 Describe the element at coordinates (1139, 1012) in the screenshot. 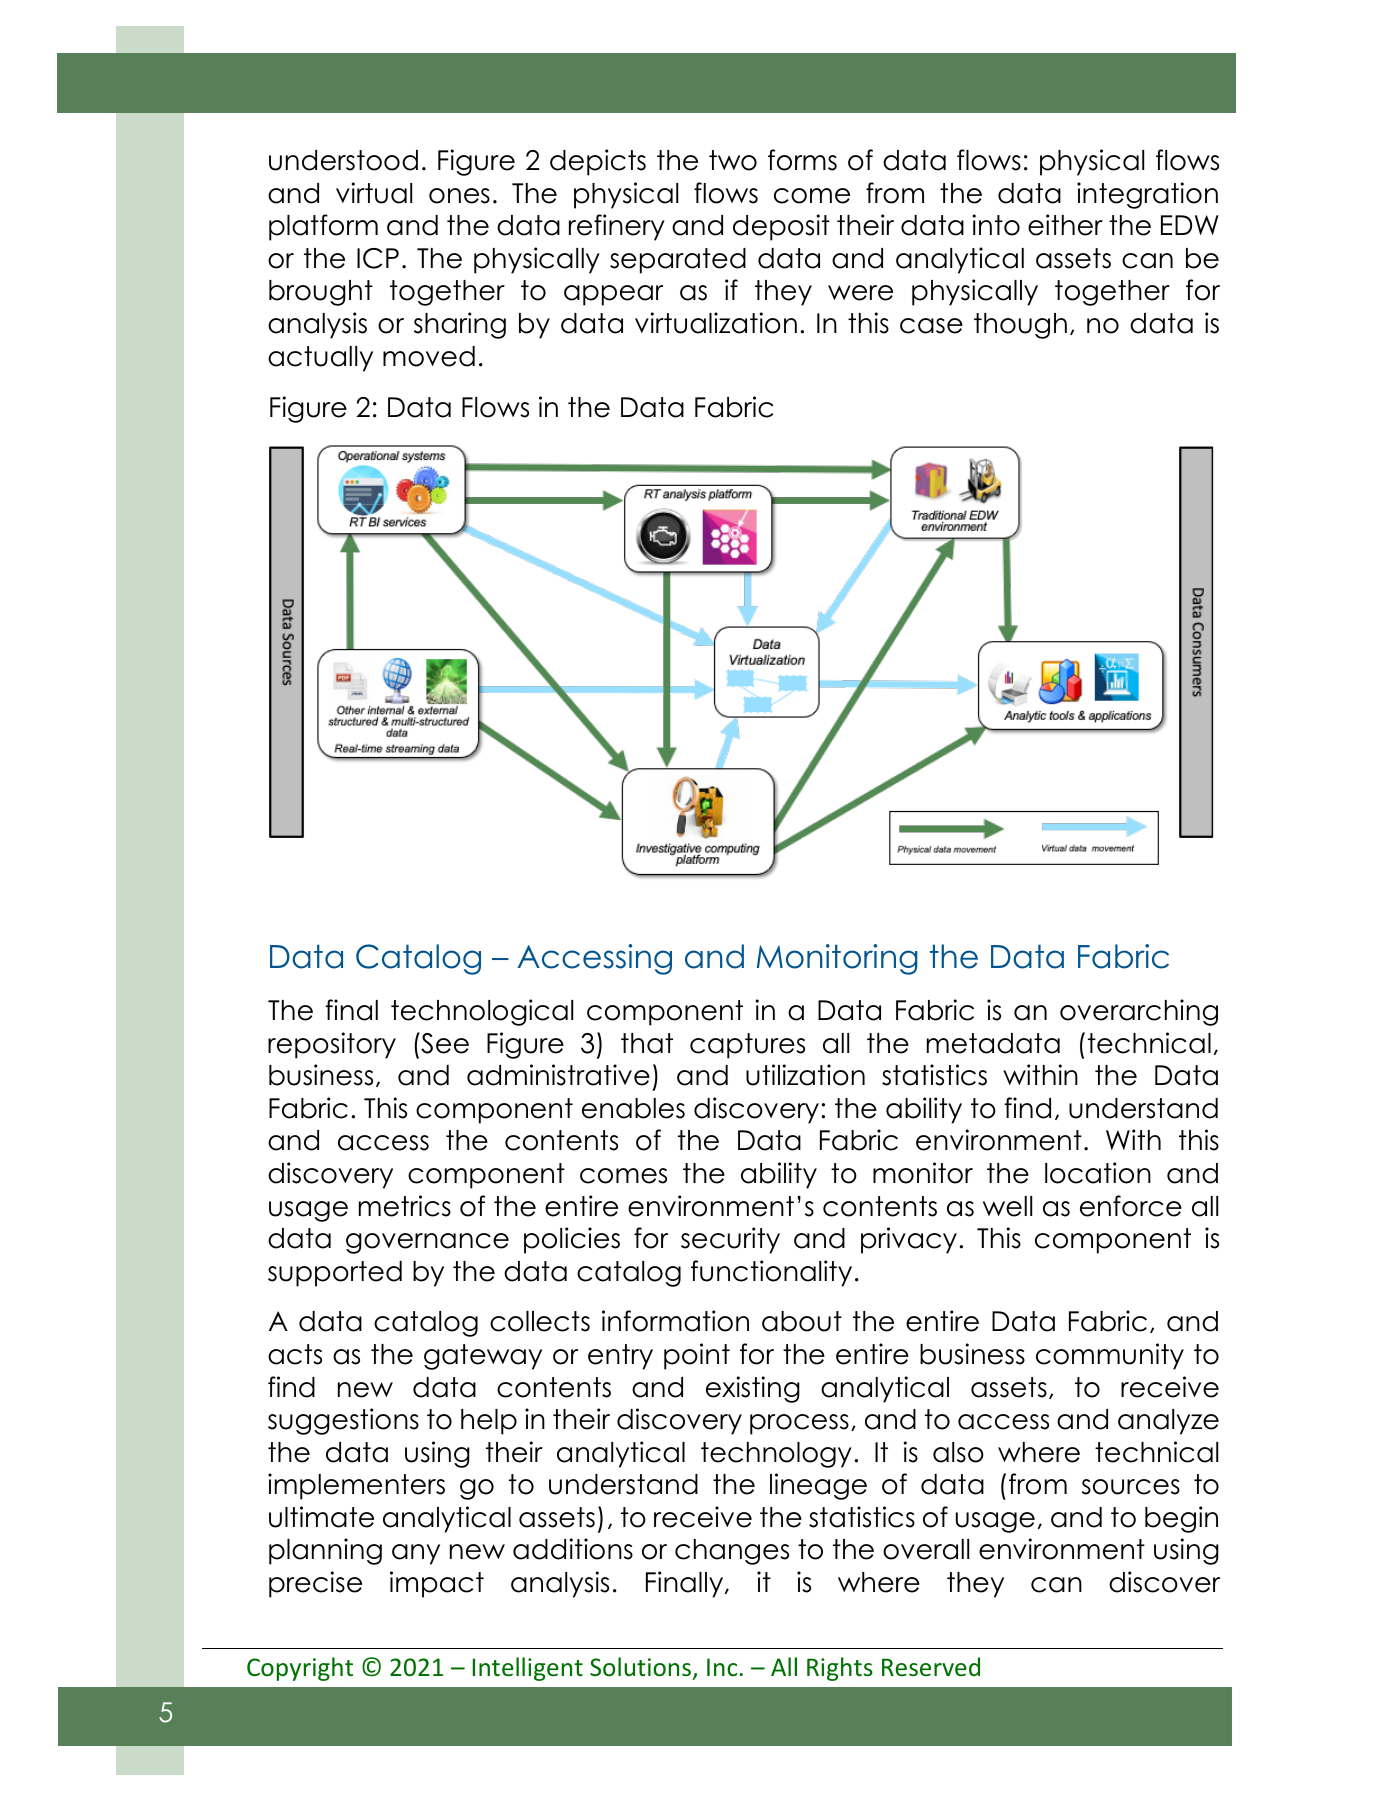

I see `overarching` at that location.
